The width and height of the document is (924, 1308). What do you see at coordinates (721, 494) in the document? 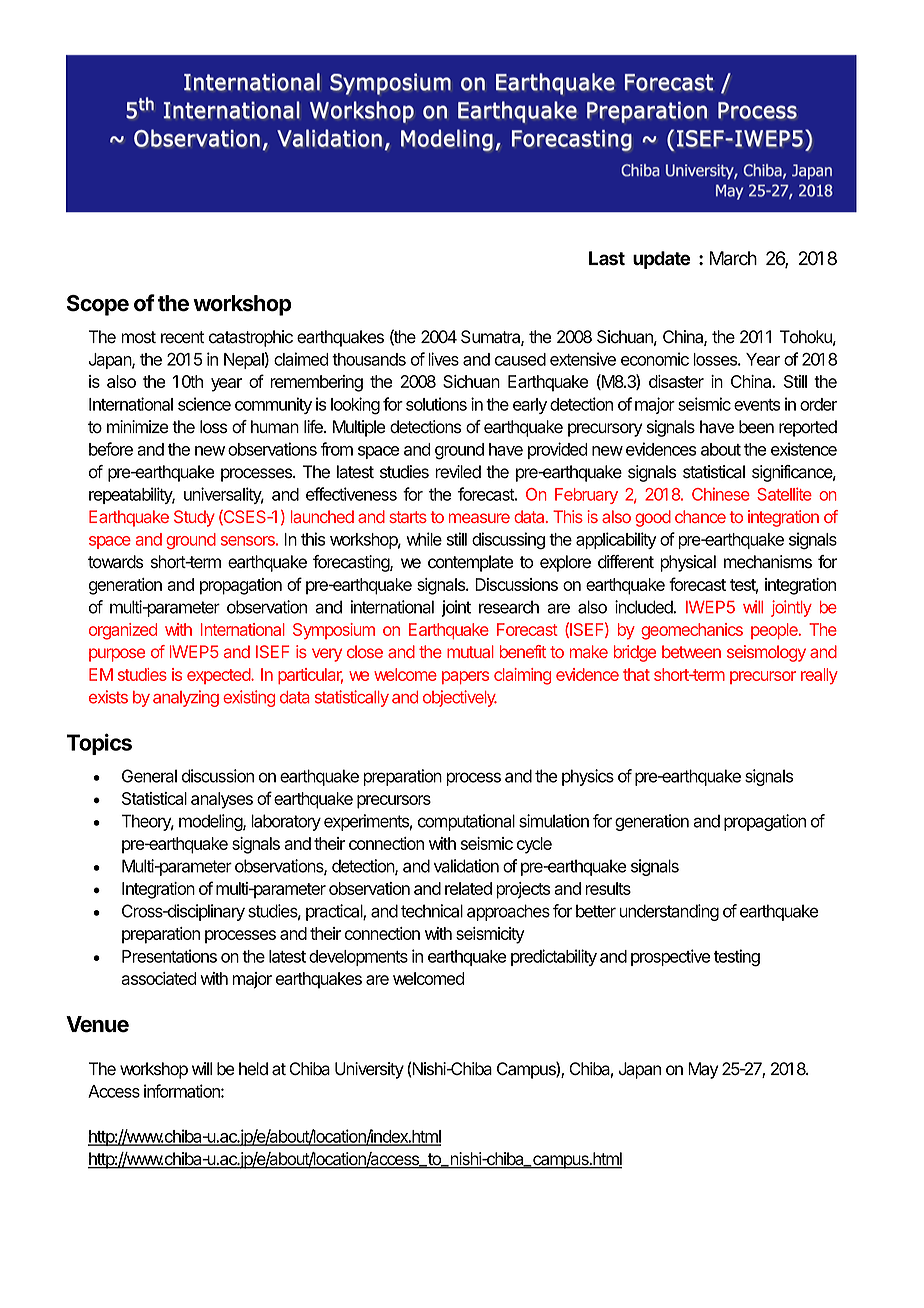
I see `Chinese` at bounding box center [721, 494].
